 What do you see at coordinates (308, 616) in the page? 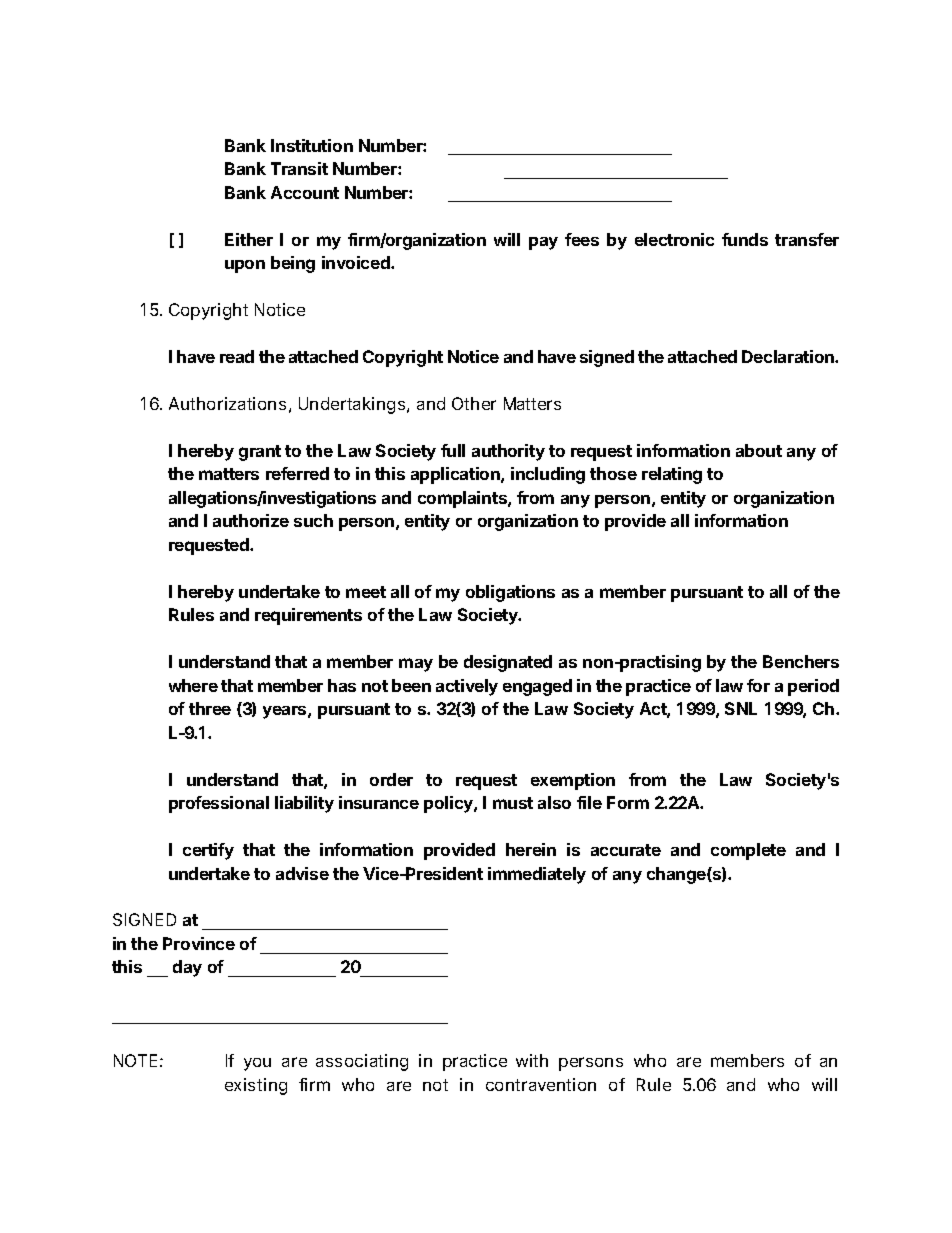
I see `requirements` at bounding box center [308, 616].
